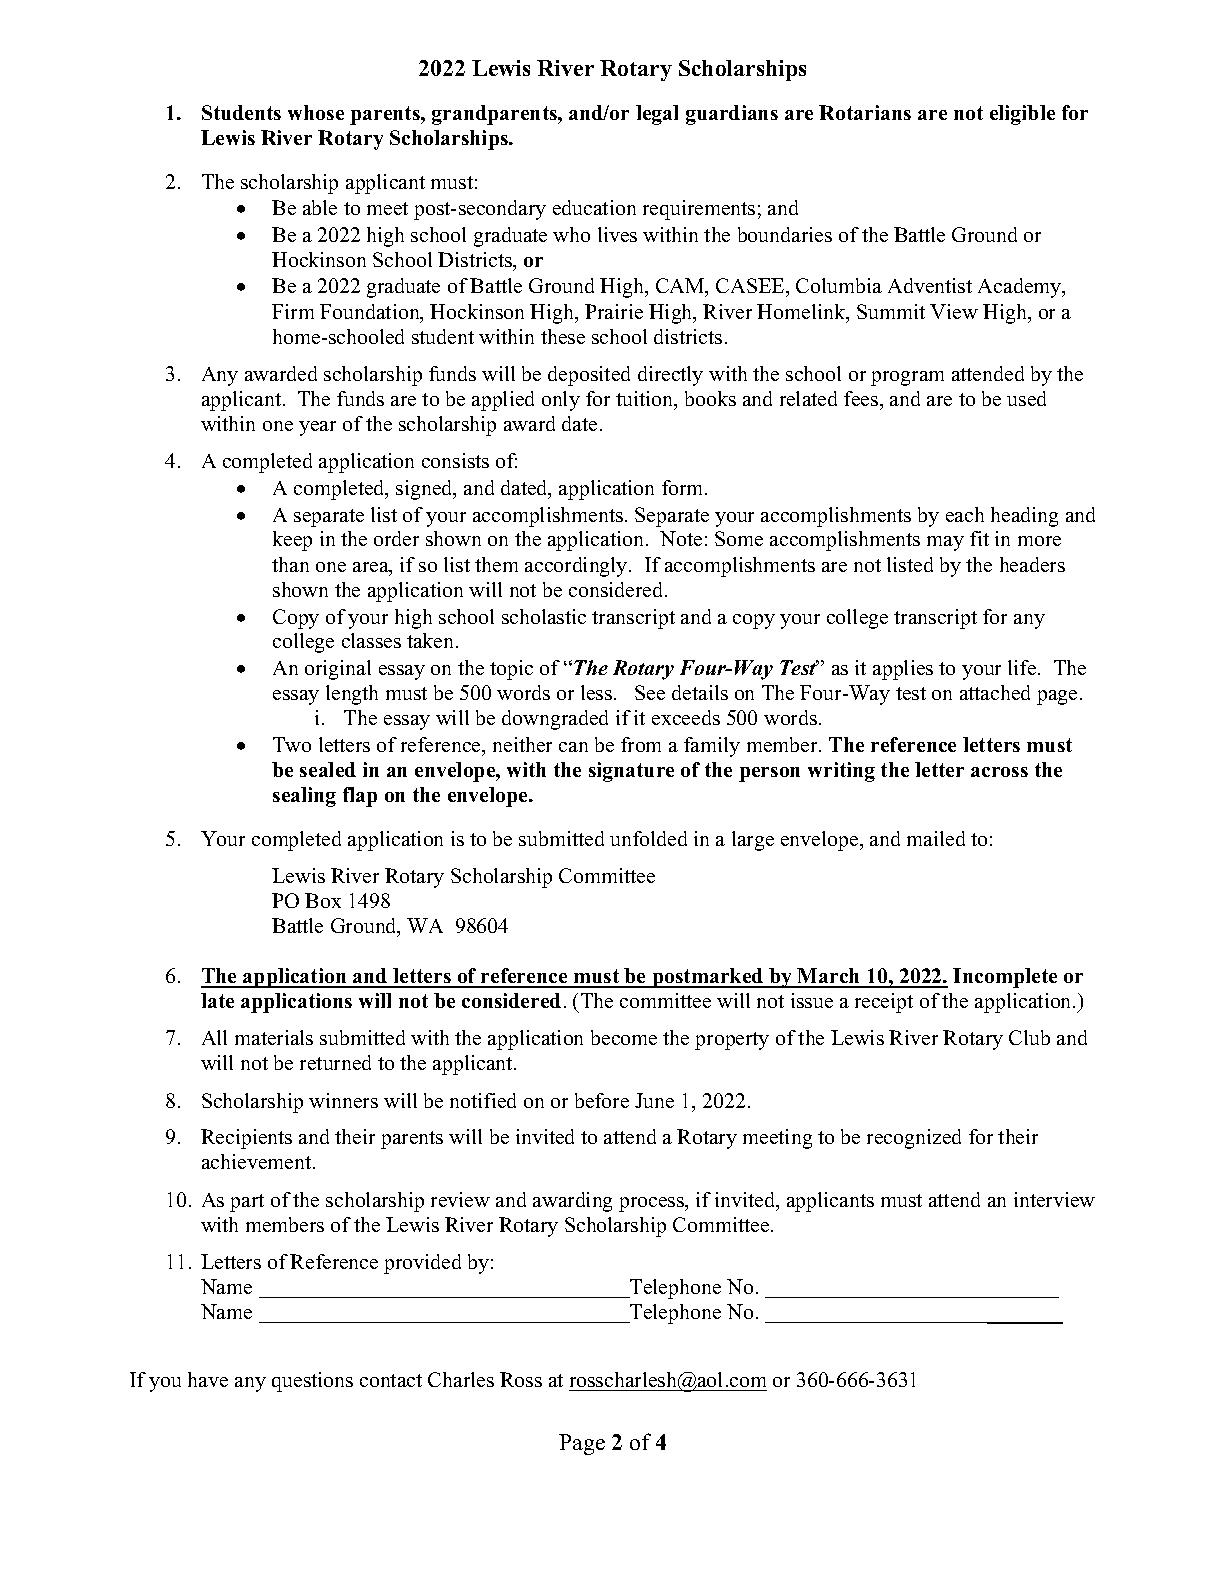  Describe the element at coordinates (914, 1139) in the screenshot. I see `recognized` at that location.
